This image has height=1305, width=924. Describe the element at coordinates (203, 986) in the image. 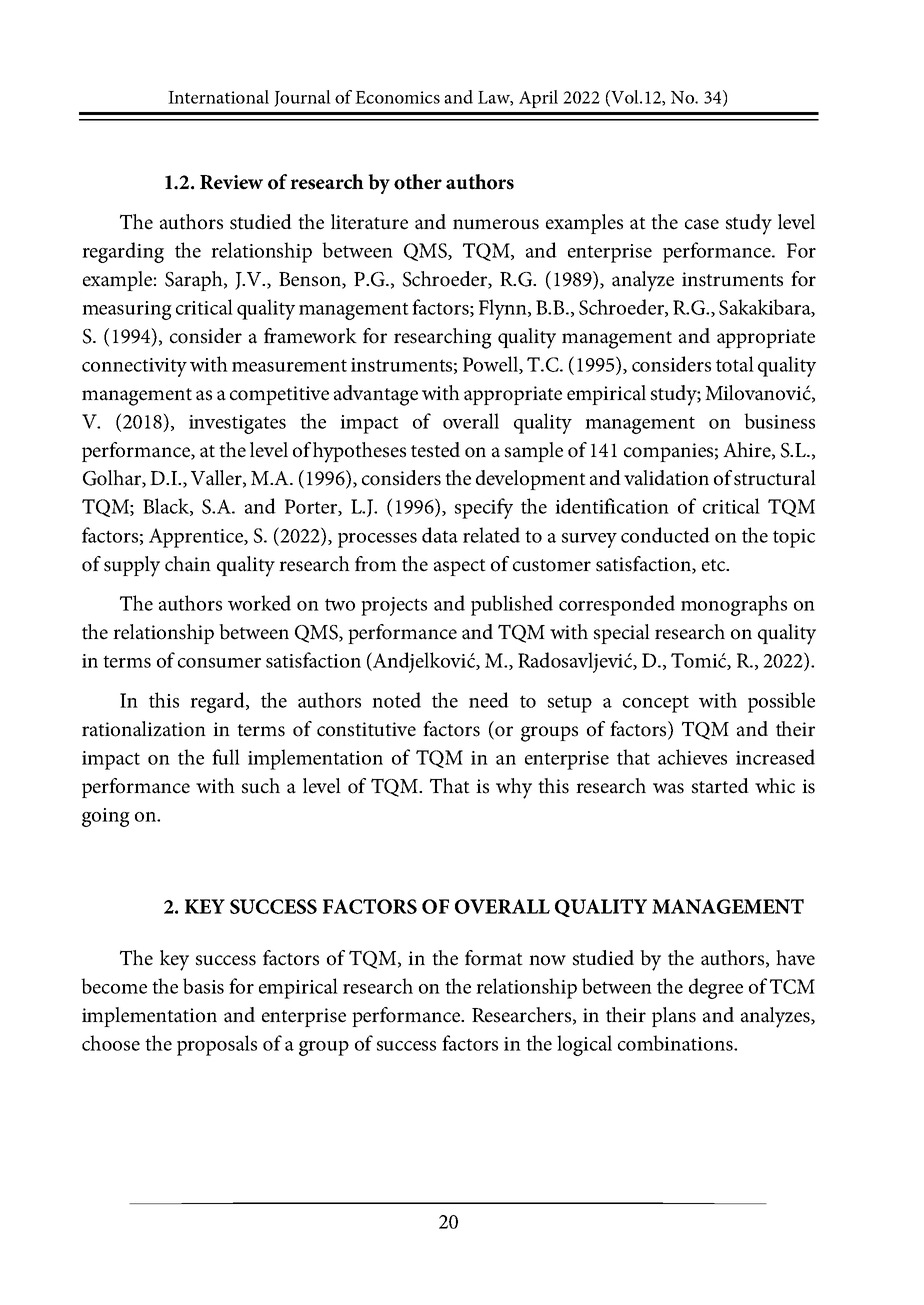

I see `basis` at that location.
